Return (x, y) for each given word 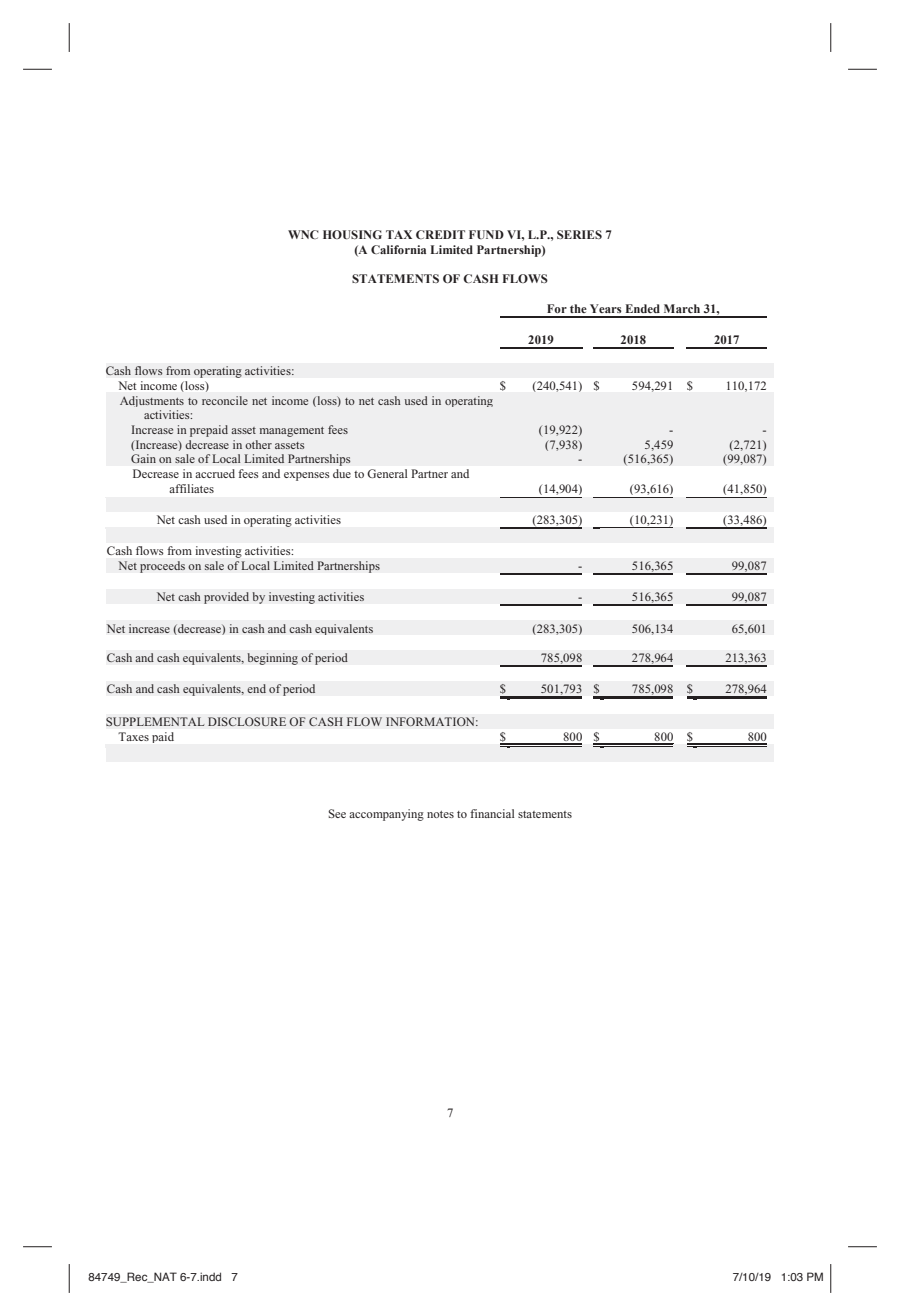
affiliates (191, 488)
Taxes (133, 736)
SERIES (579, 234)
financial (492, 813)
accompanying (386, 815)
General (387, 473)
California (398, 249)
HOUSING (352, 234)
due (342, 473)
